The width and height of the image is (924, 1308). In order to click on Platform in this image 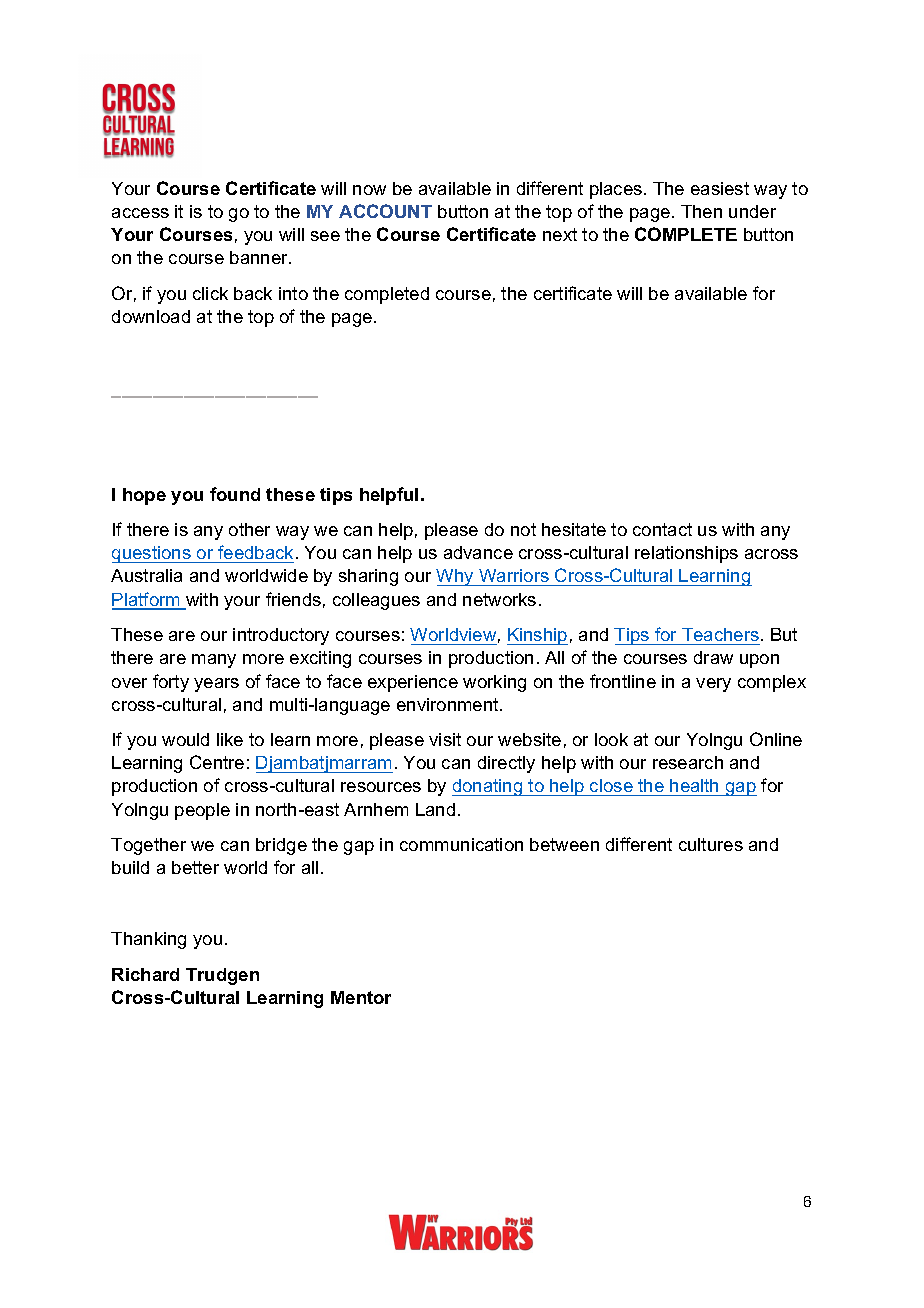, I will do `click(147, 600)`.
